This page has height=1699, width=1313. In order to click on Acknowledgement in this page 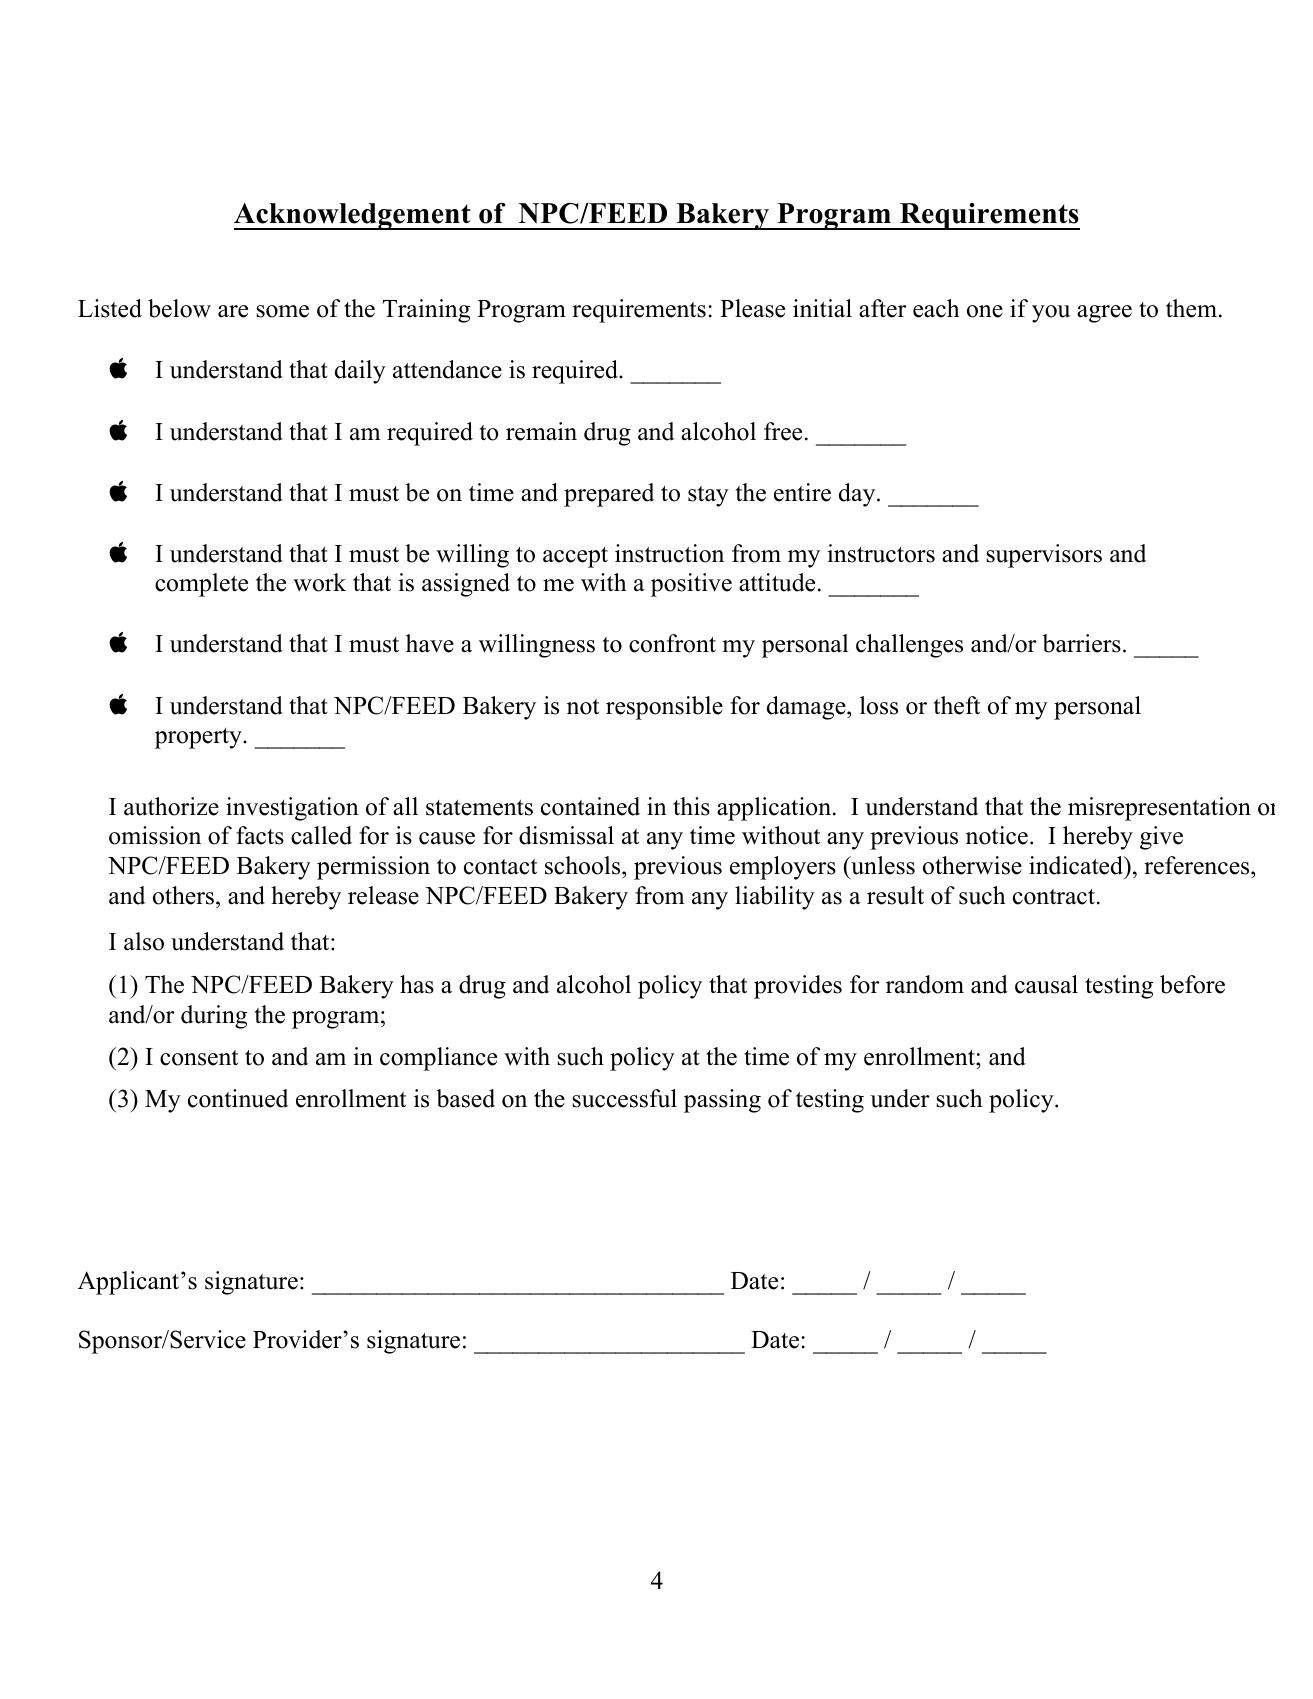, I will do `click(353, 216)`.
